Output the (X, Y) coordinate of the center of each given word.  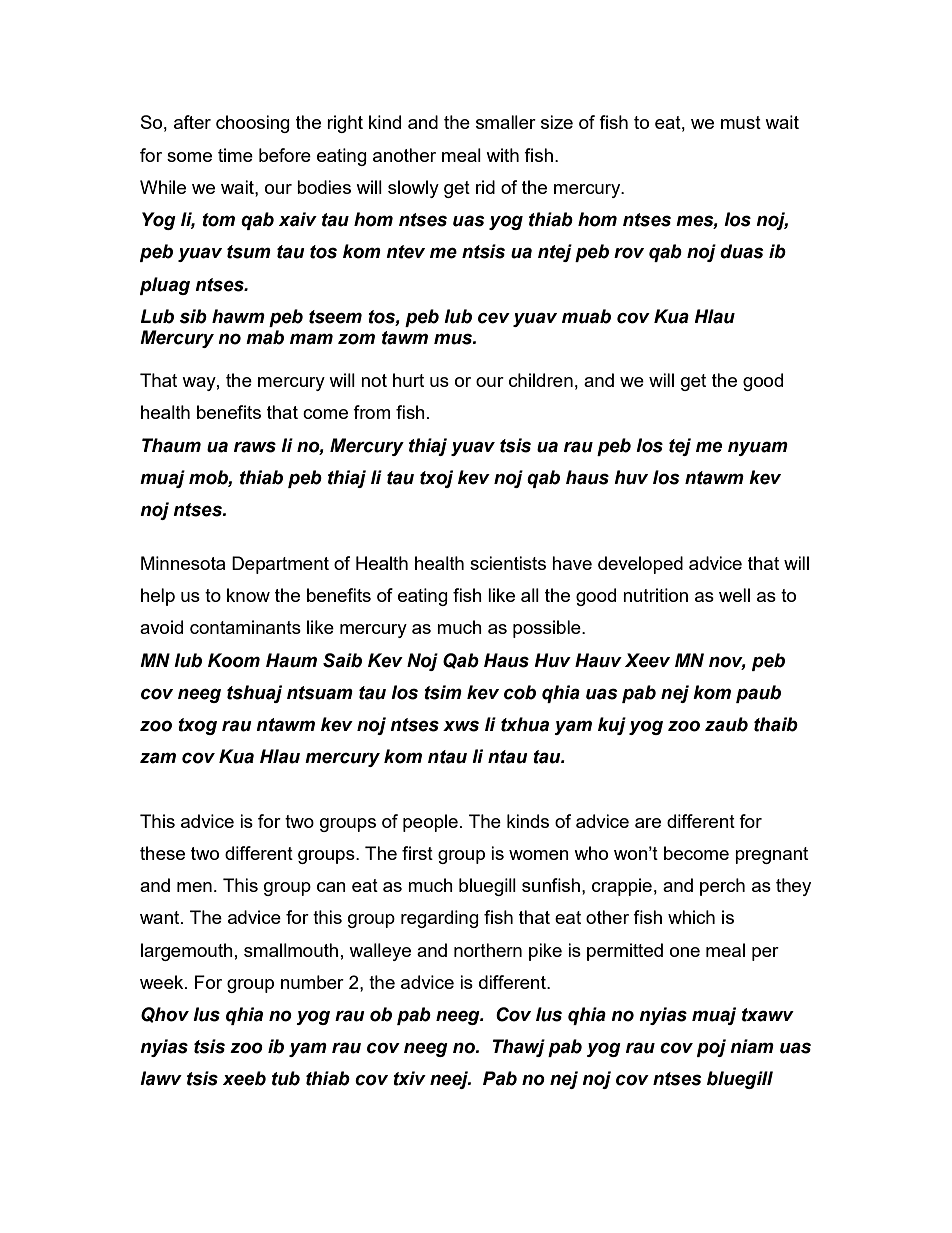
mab (265, 337)
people (430, 823)
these (162, 853)
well (734, 595)
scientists (508, 563)
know (248, 595)
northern (488, 950)
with (502, 155)
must (741, 122)
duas (742, 251)
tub (286, 1078)
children (541, 380)
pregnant (771, 855)
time (235, 155)
